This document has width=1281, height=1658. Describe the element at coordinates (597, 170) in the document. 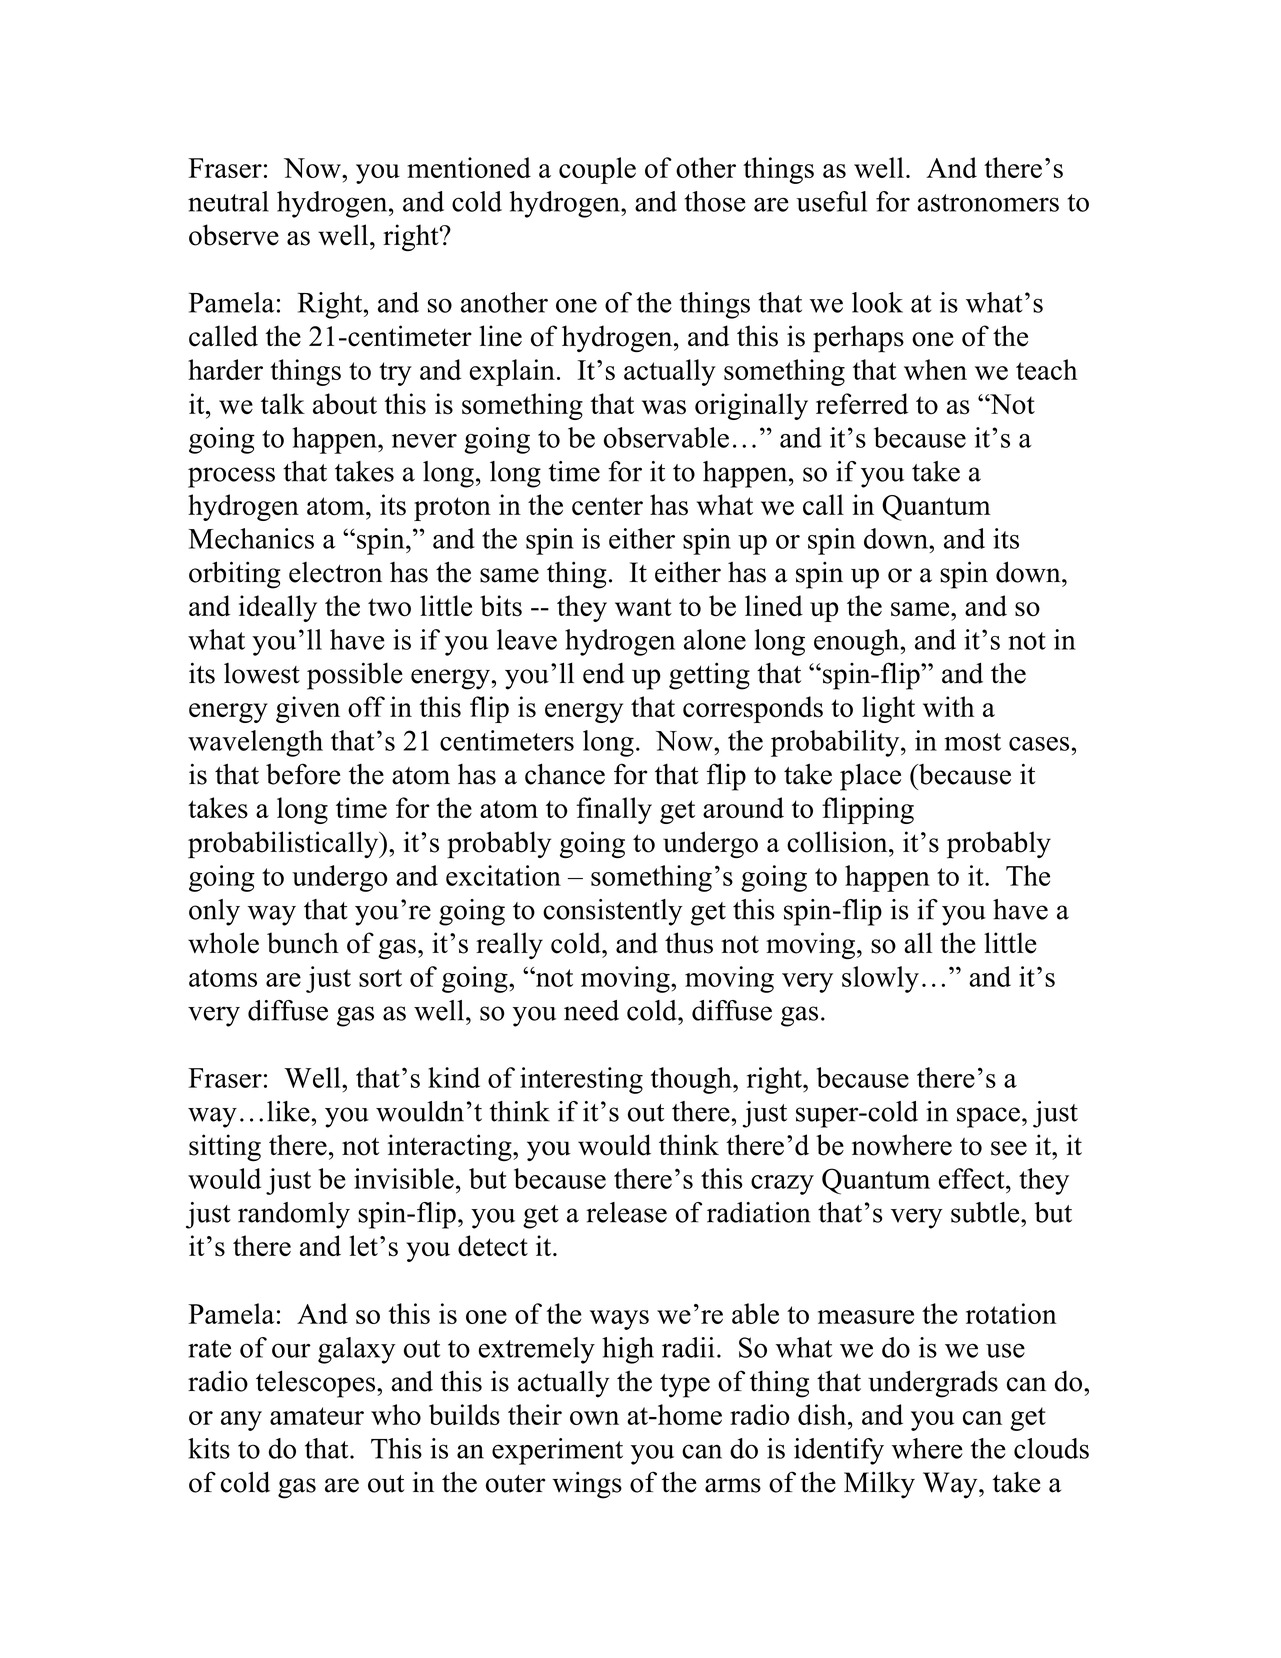

I see `couple` at that location.
